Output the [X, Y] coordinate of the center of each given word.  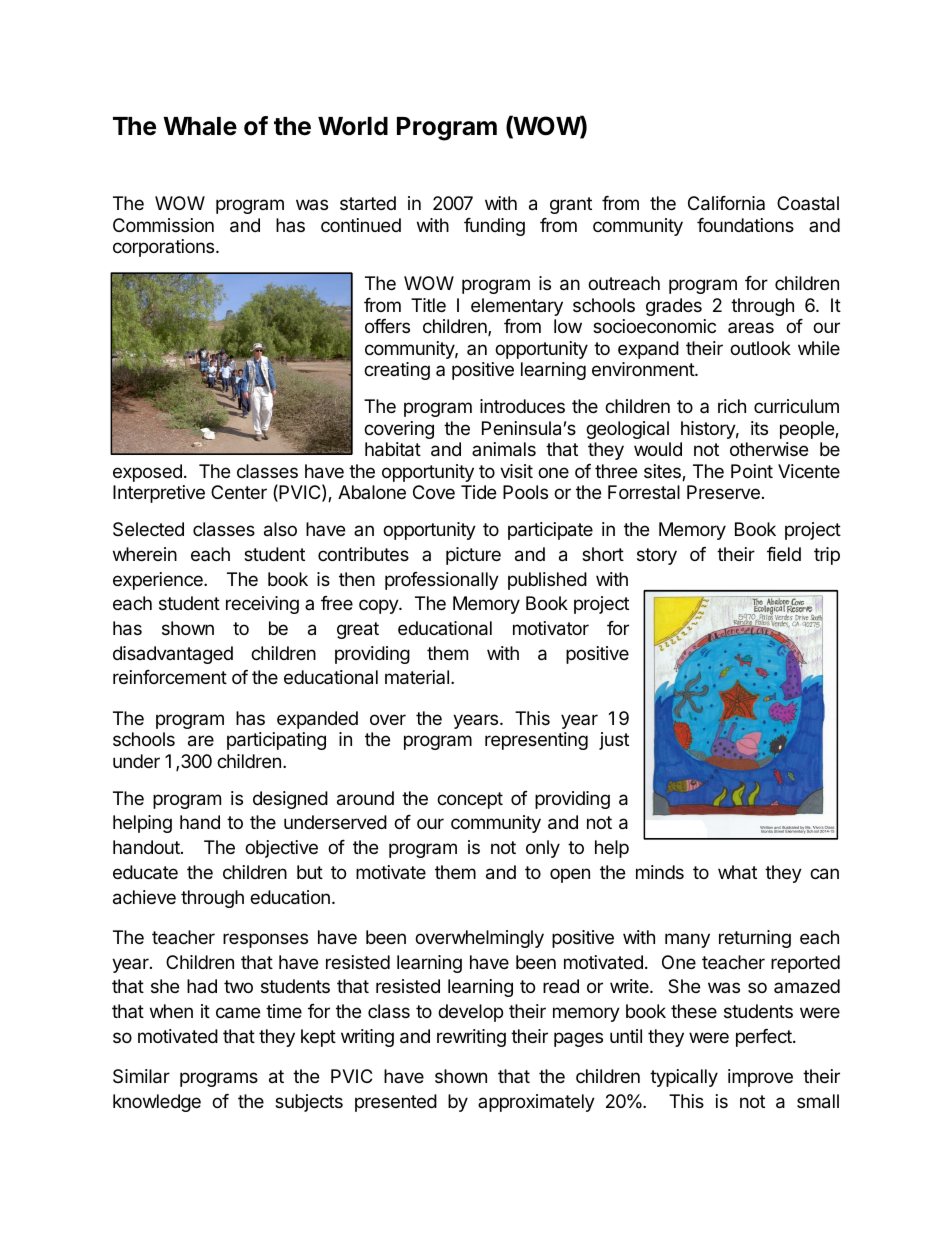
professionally [442, 581]
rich [732, 406]
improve [760, 1078]
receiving [262, 605]
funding [494, 227]
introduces [522, 406]
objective [281, 849]
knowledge [157, 1103]
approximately [536, 1103]
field [784, 554]
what [737, 872]
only [543, 849]
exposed [147, 473]
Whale [200, 126]
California [726, 203]
